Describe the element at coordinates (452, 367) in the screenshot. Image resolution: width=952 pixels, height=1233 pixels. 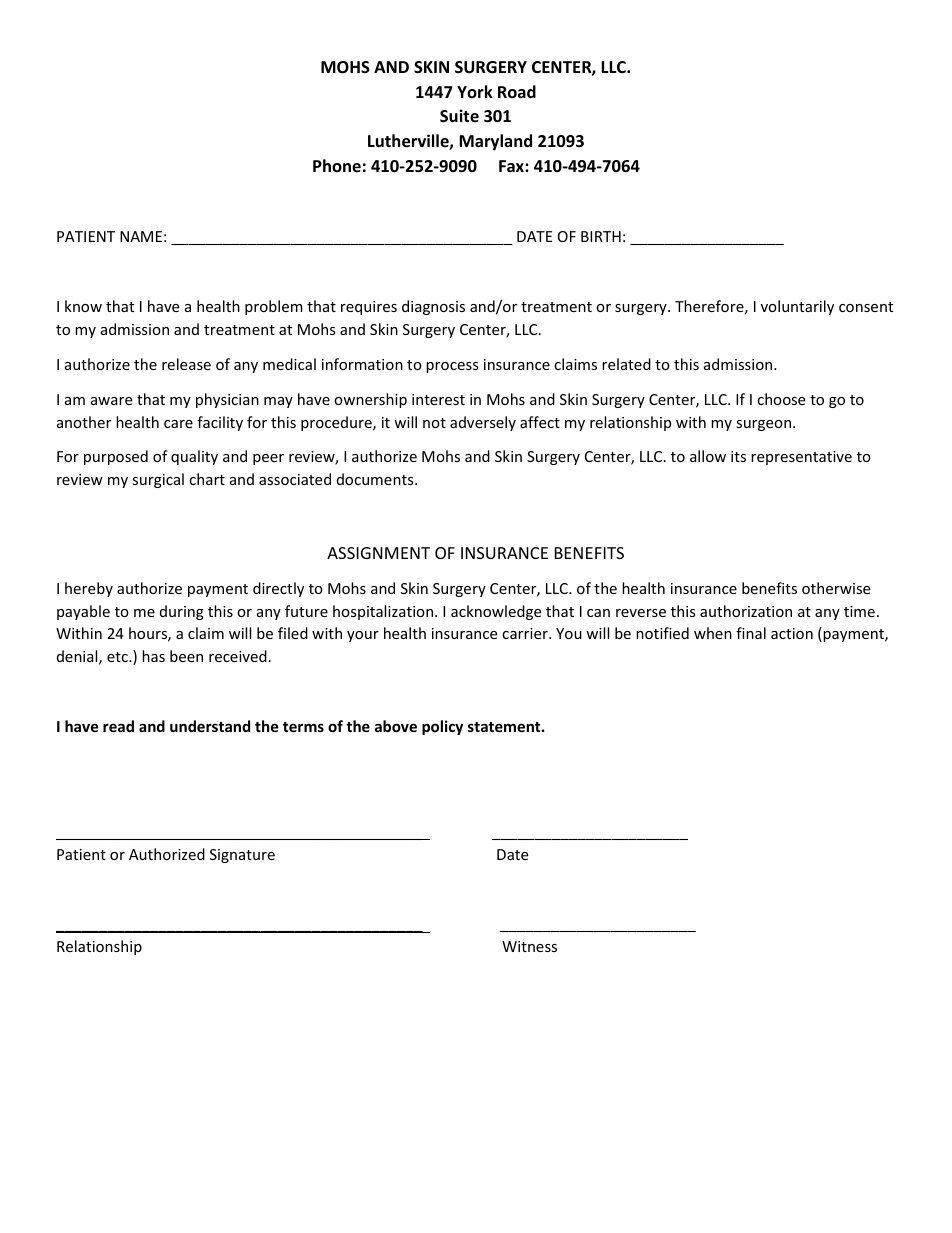
I see `process` at that location.
